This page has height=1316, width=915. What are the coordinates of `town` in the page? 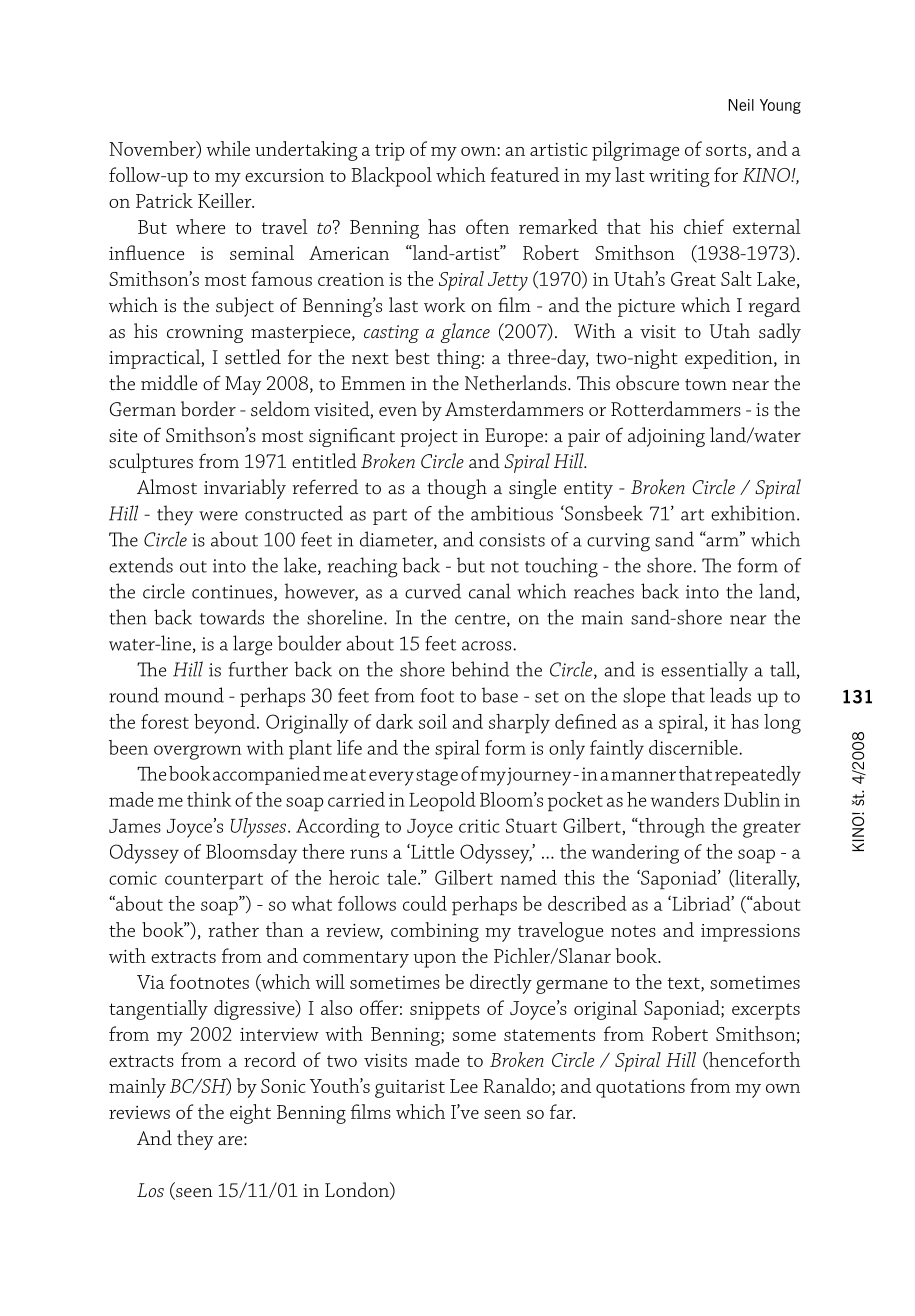 It's located at (706, 384).
